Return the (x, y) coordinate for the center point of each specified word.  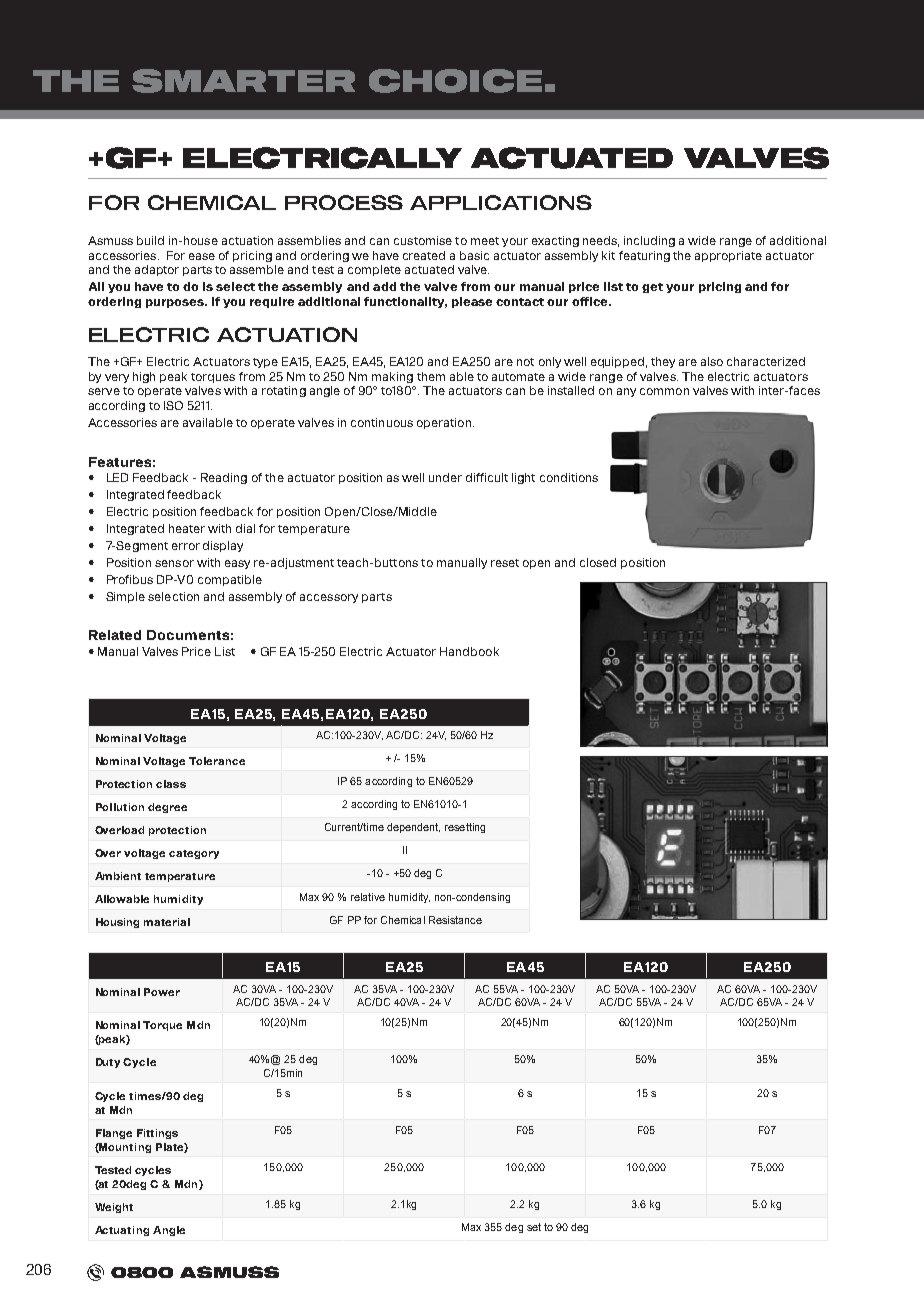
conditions (569, 477)
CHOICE (455, 81)
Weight (114, 1208)
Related (115, 635)
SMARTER (243, 81)
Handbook (469, 651)
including (649, 241)
